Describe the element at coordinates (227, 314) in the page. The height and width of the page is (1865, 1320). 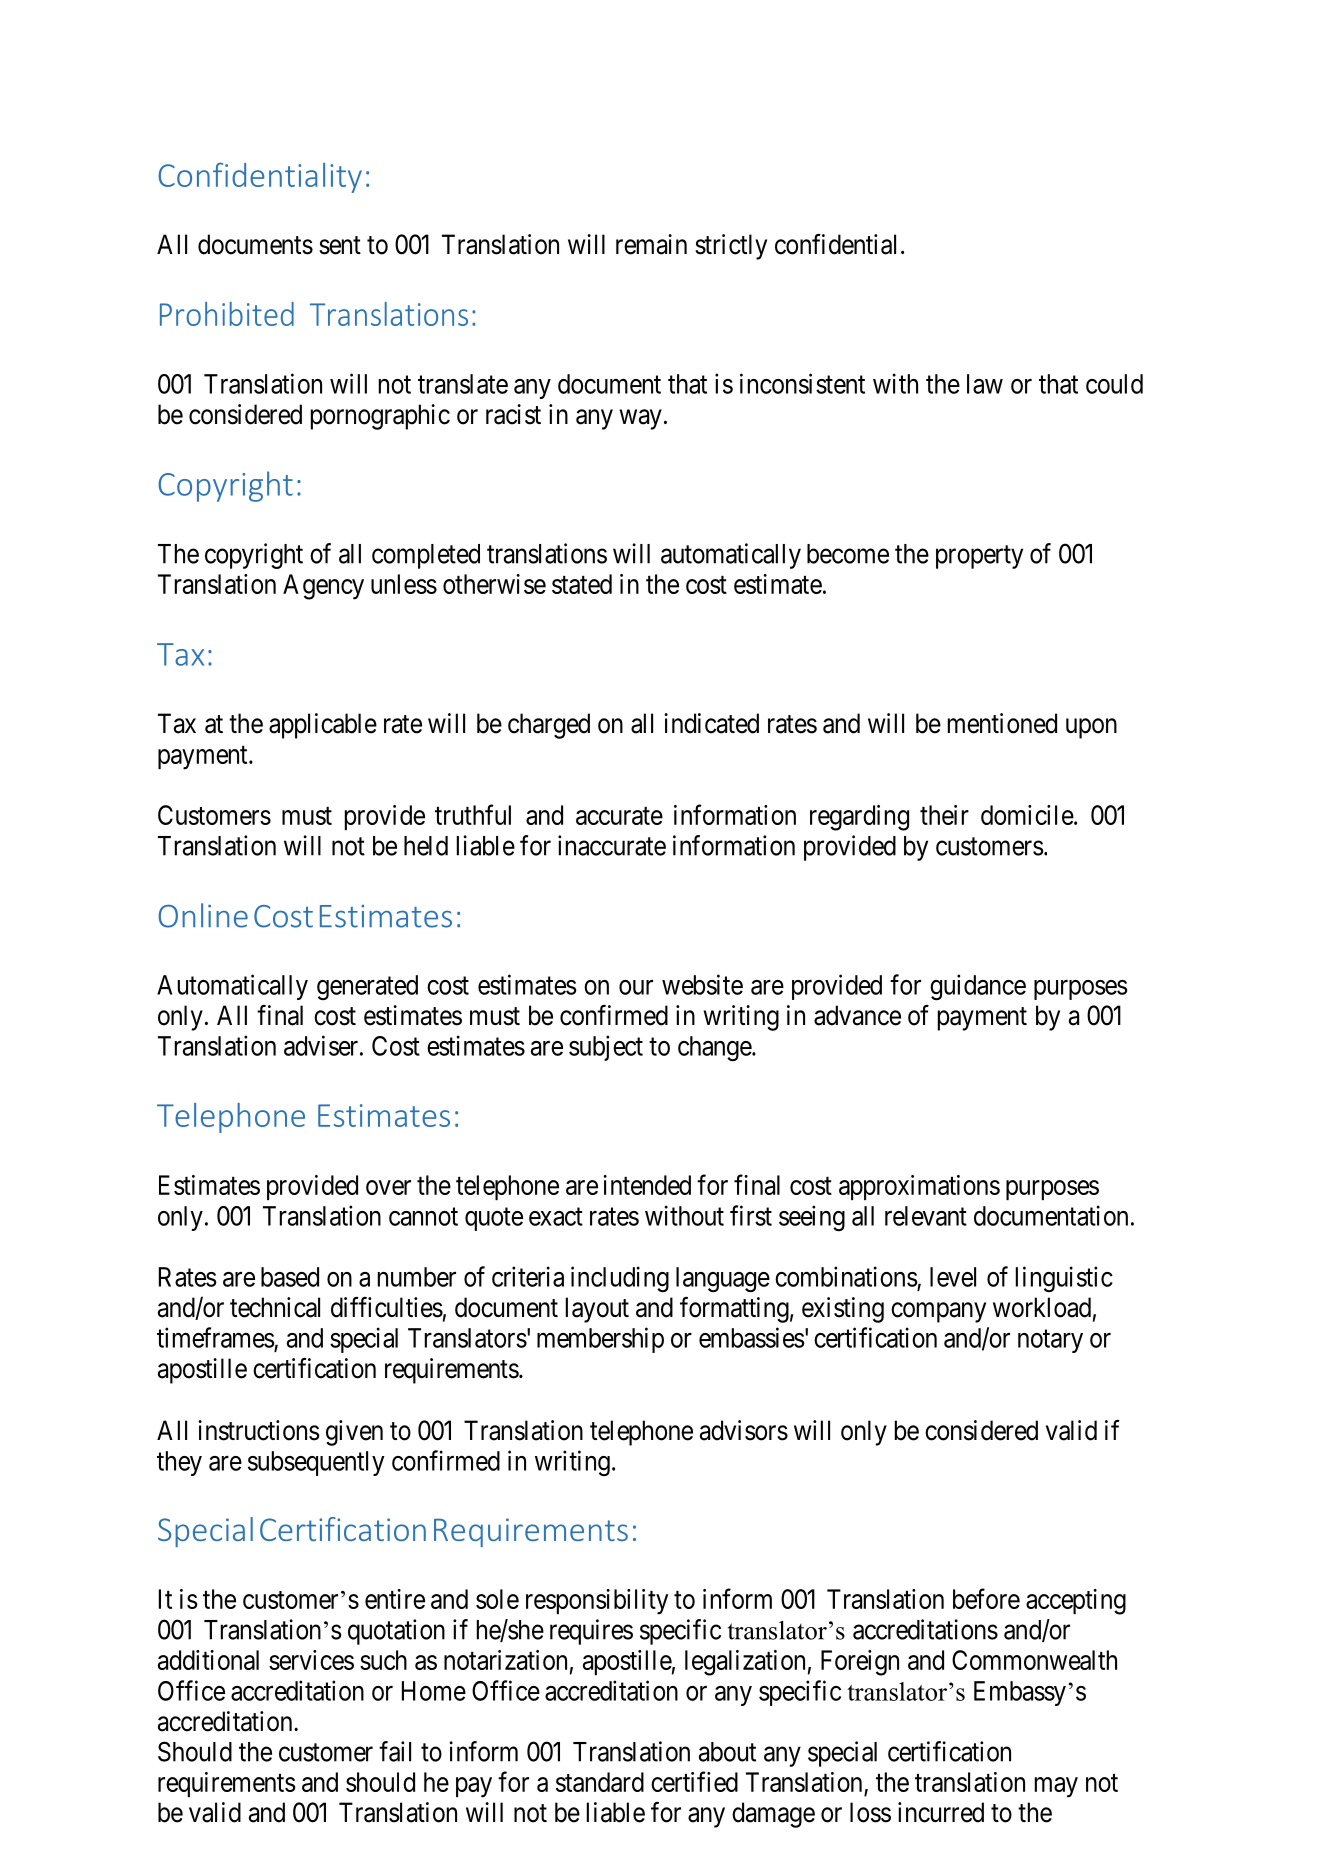
I see `Prohibited` at that location.
